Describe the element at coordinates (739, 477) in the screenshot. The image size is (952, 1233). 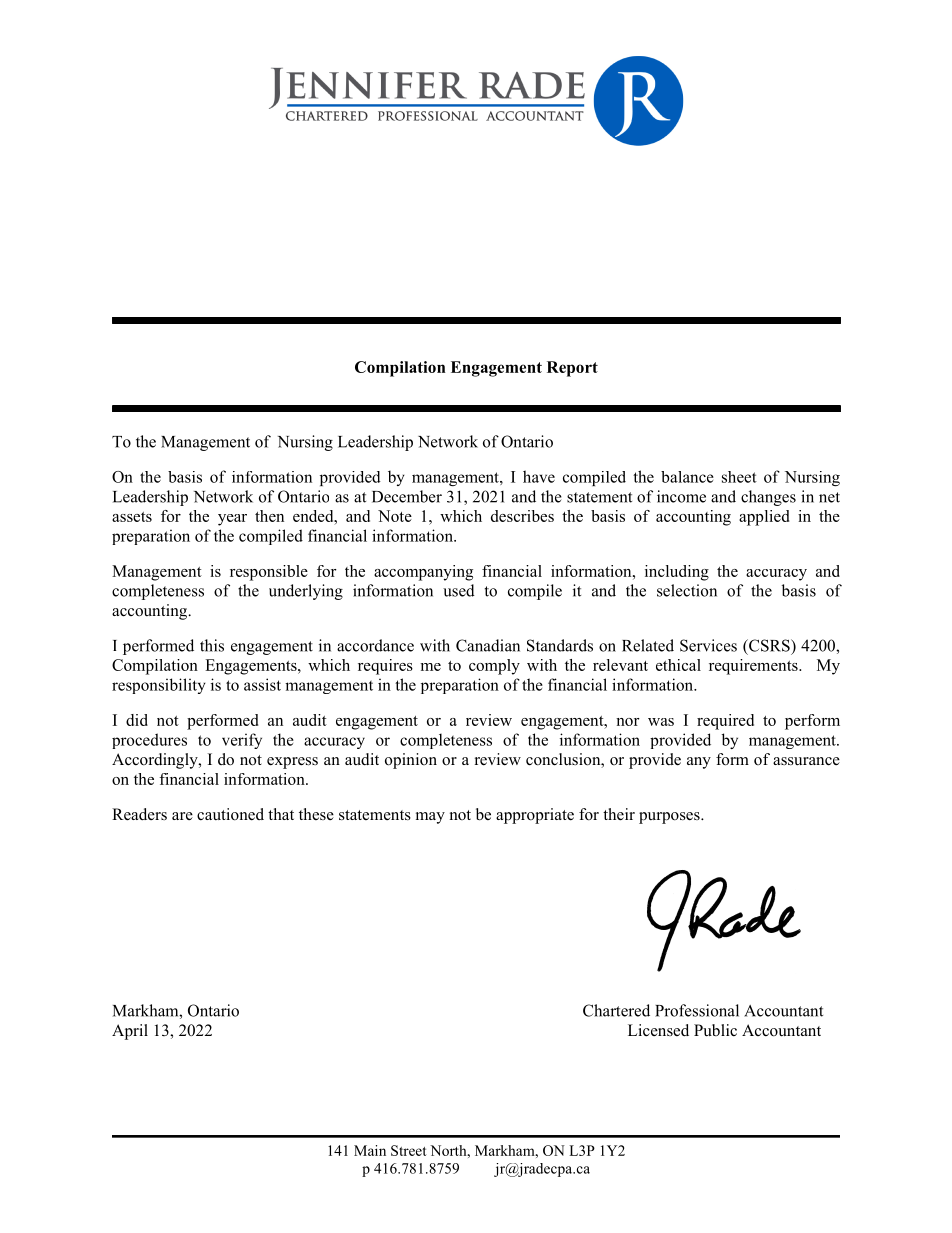
I see `sheet` at that location.
